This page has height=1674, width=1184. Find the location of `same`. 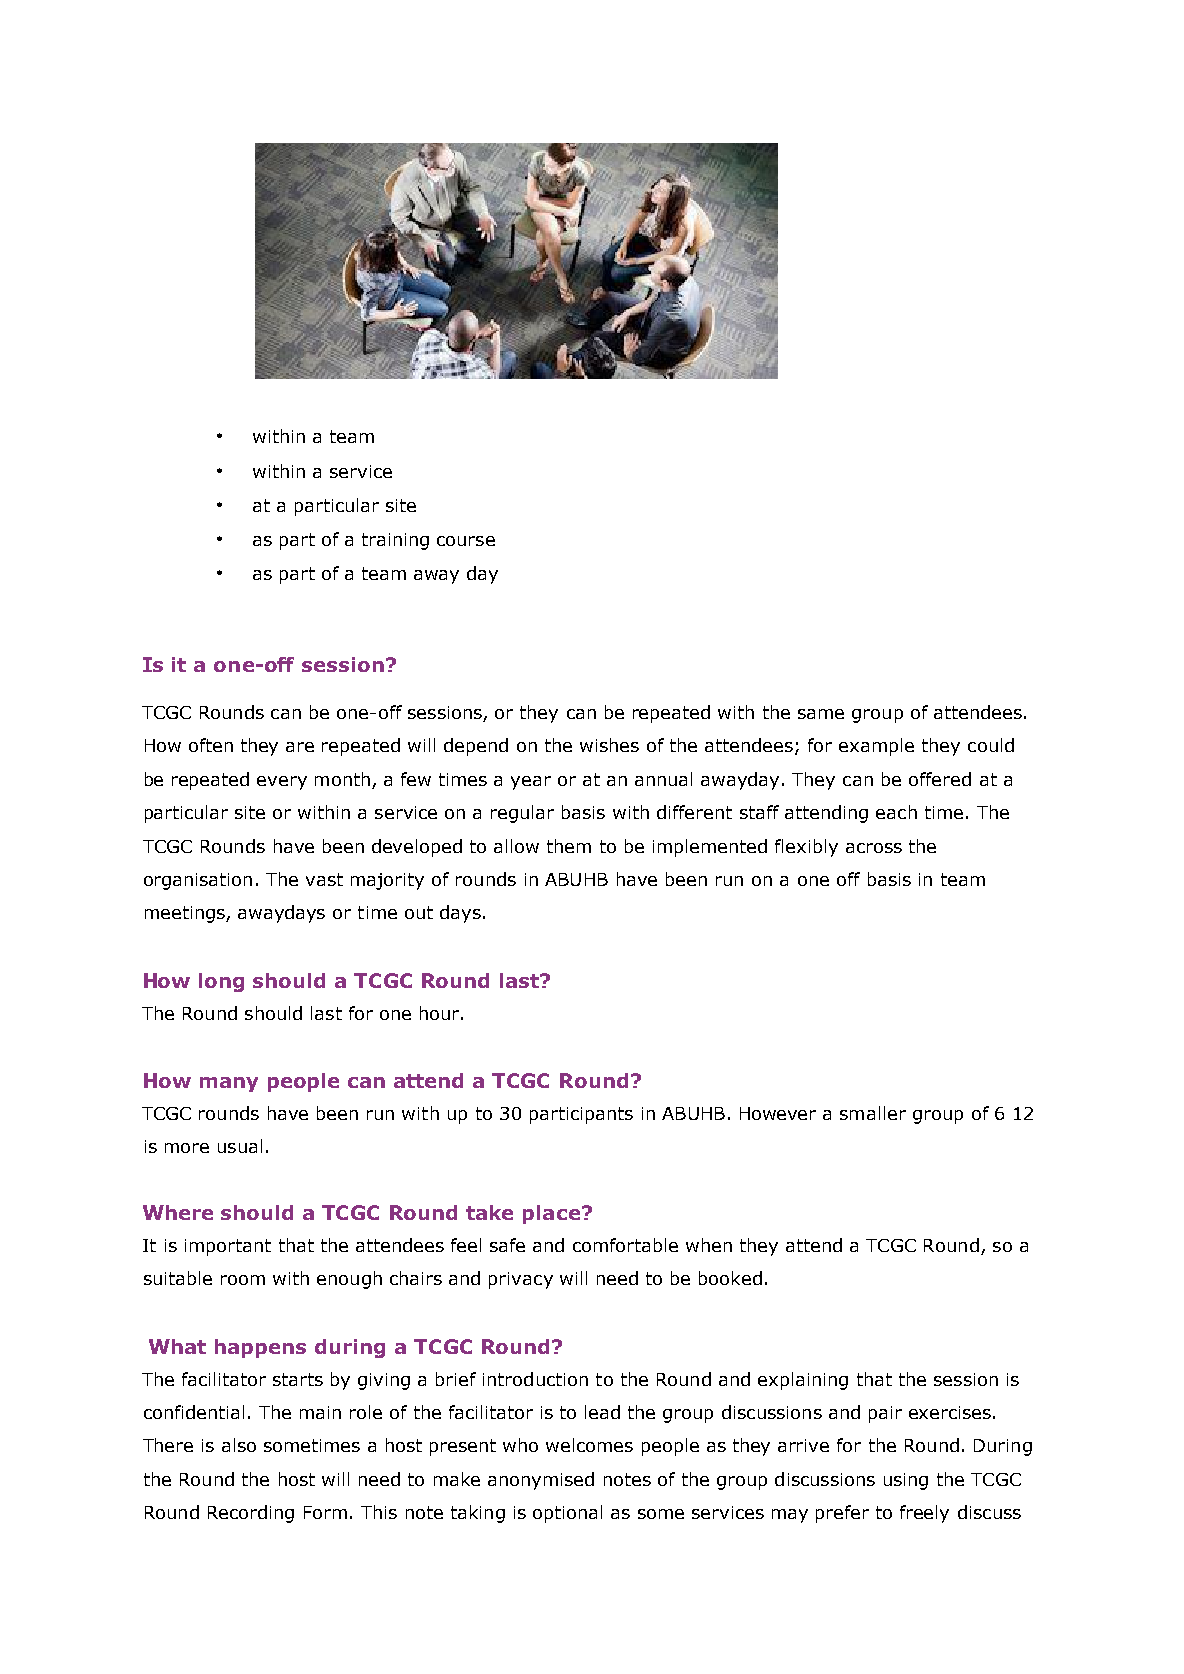

same is located at coordinates (821, 714).
